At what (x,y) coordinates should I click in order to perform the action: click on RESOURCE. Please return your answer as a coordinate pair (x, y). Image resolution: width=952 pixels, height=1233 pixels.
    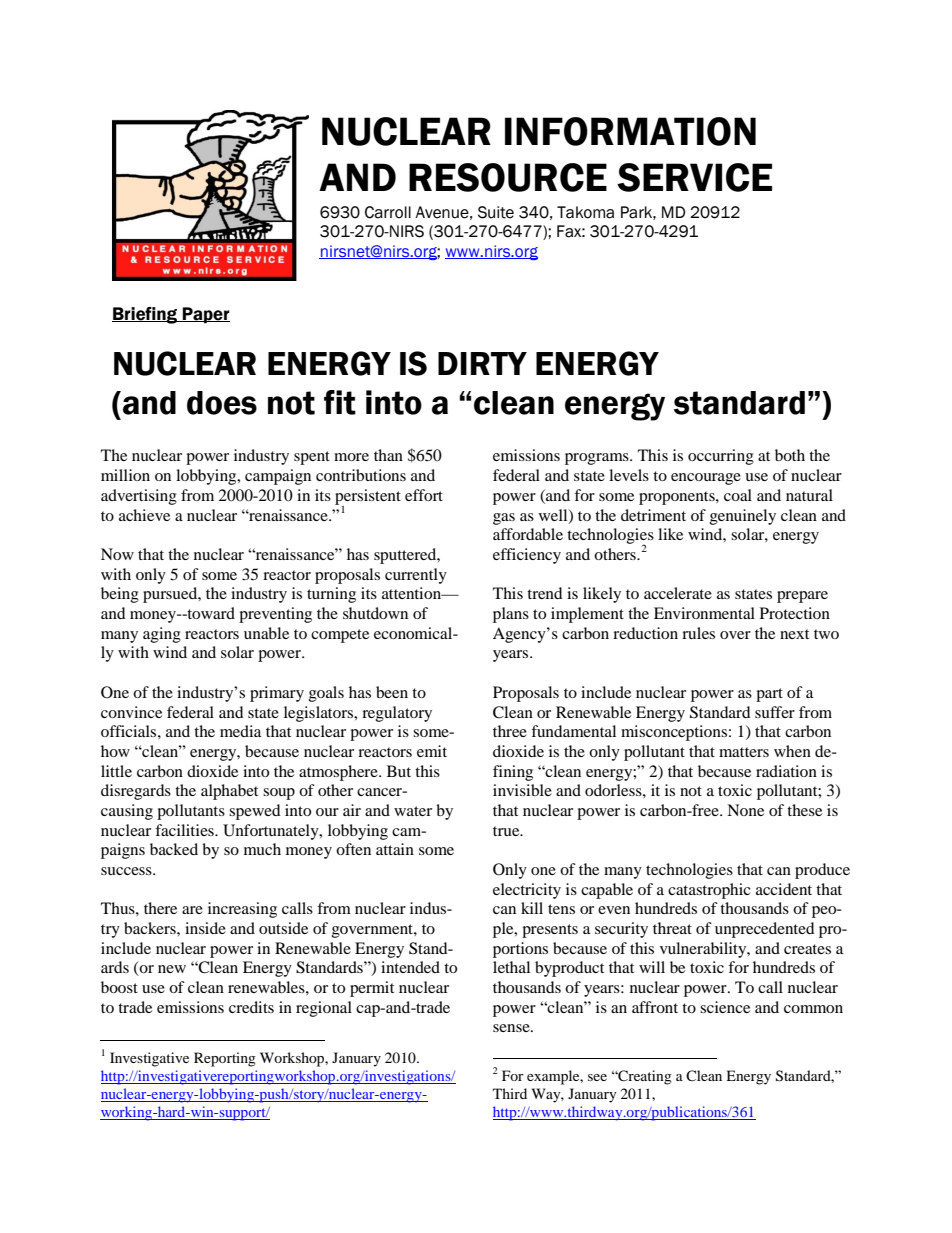
    Looking at the image, I should click on (508, 177).
